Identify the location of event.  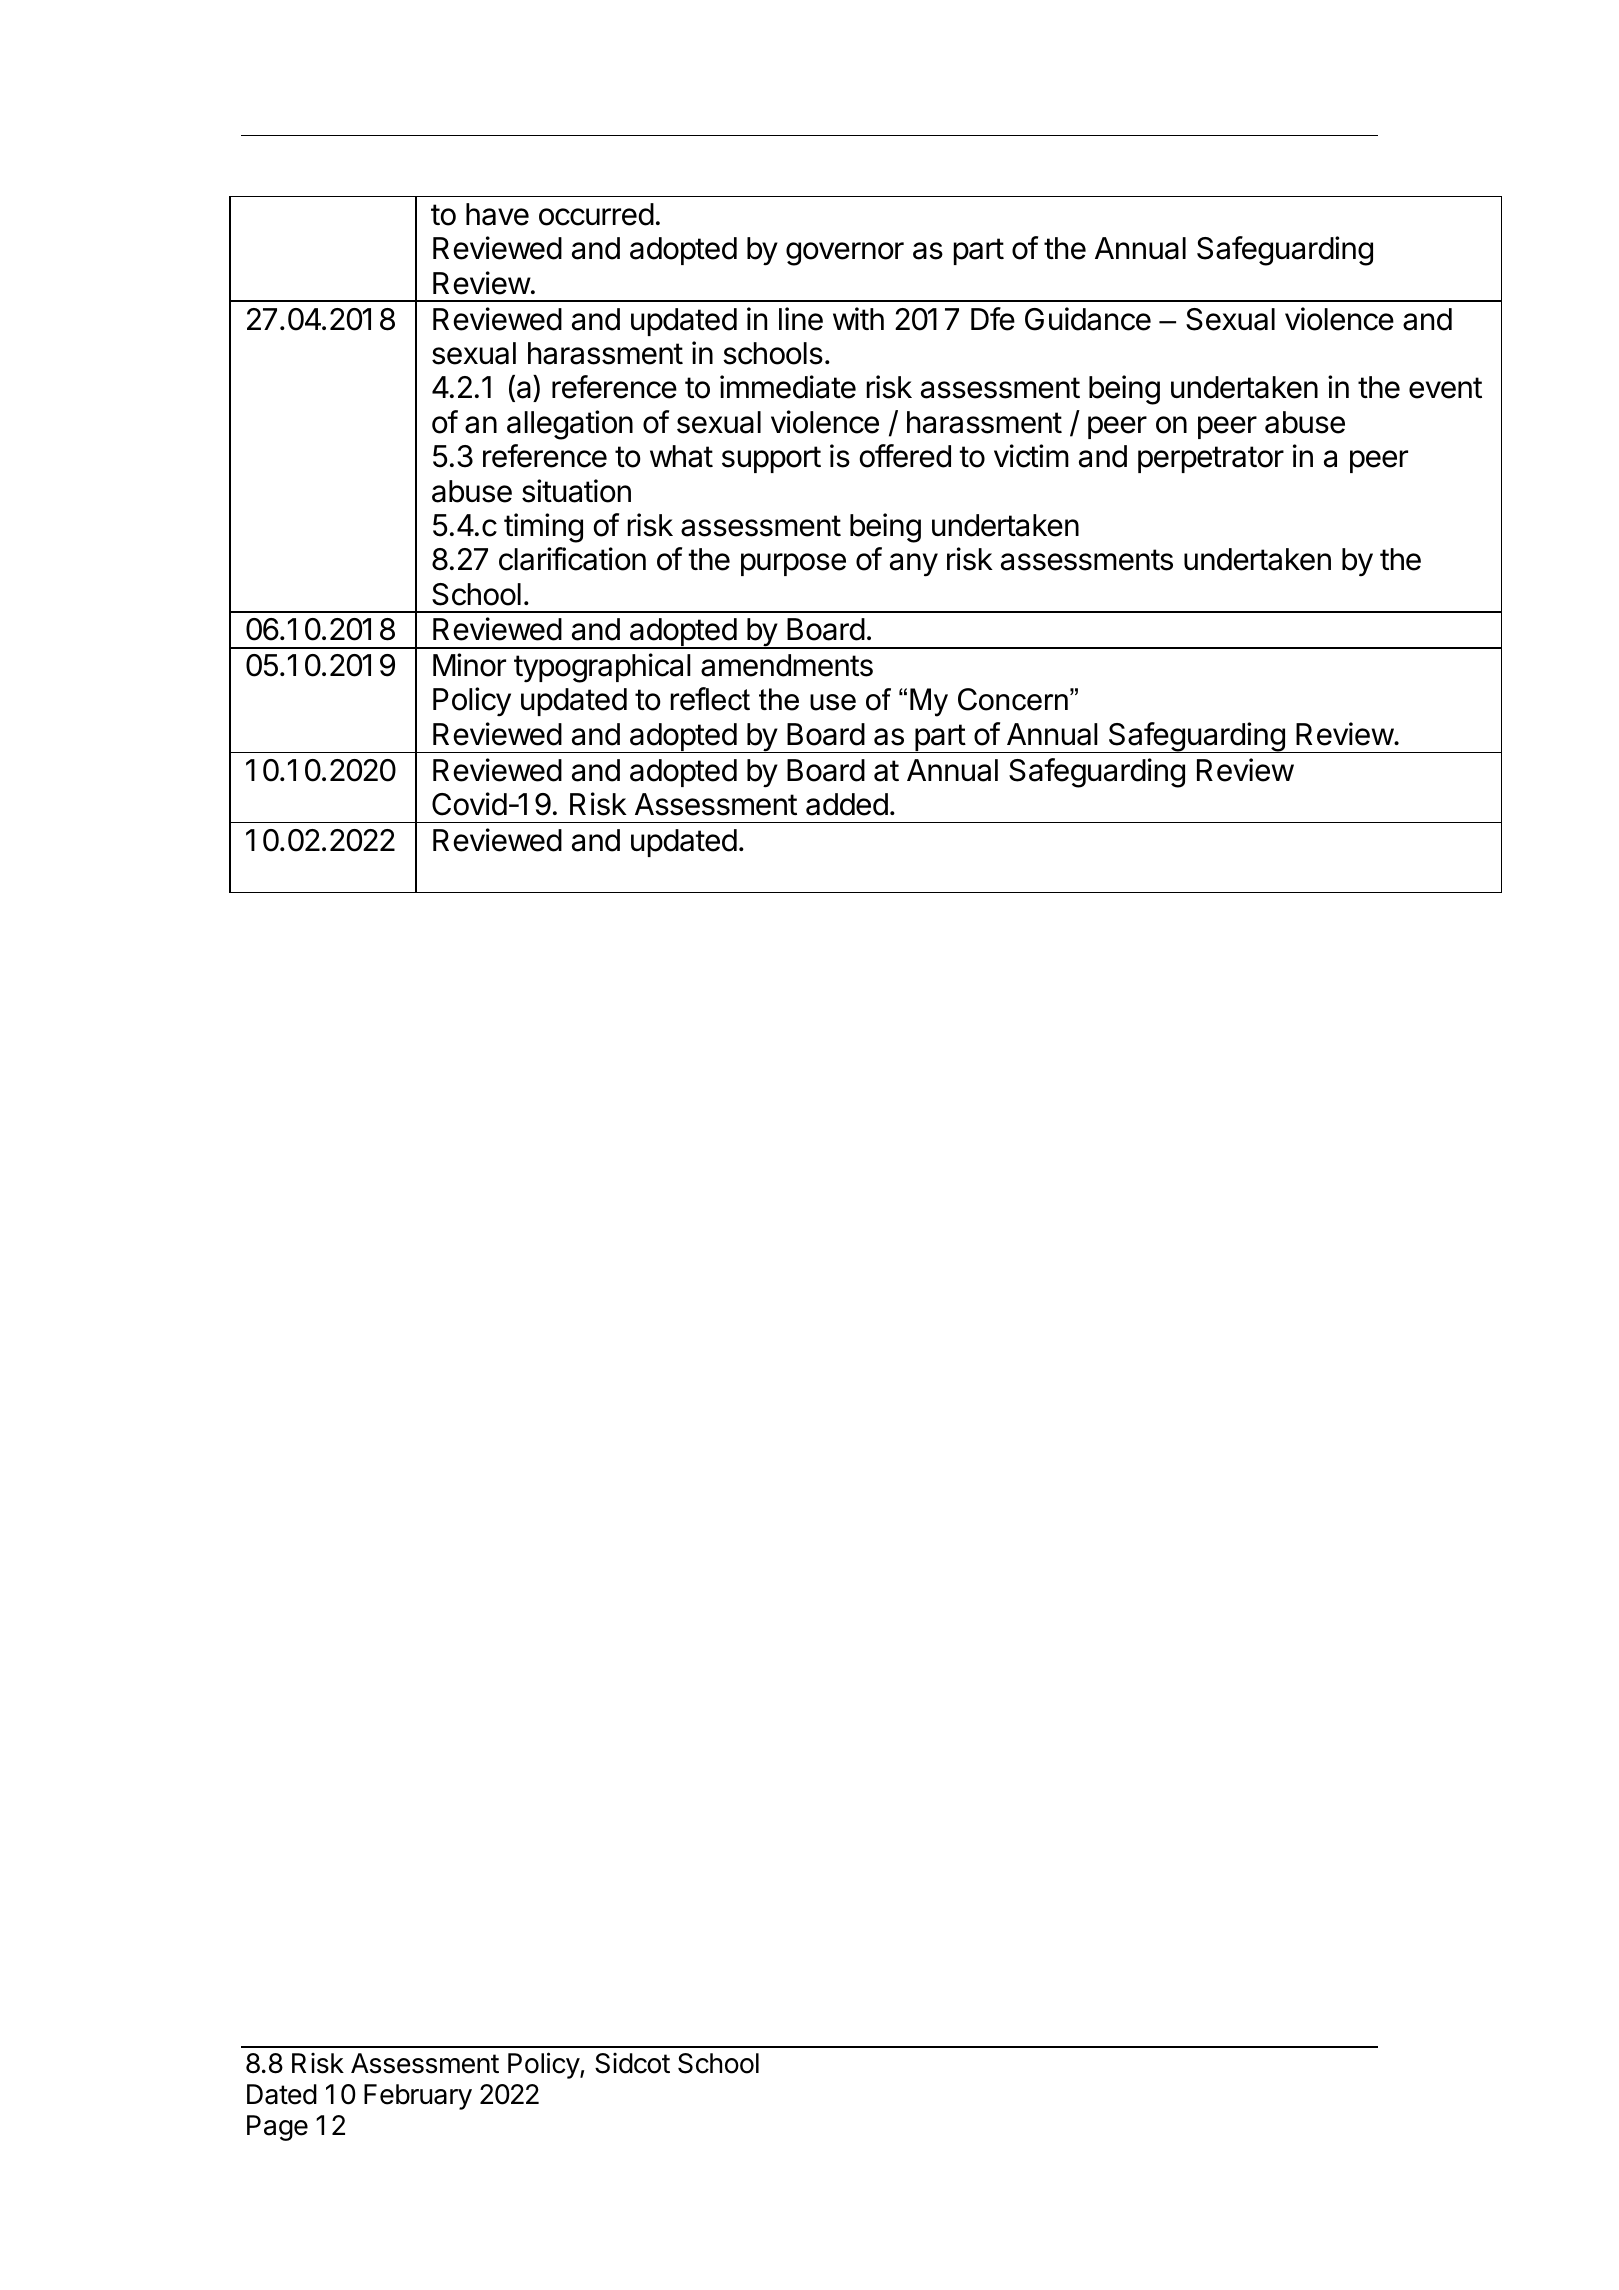
(1445, 388).
